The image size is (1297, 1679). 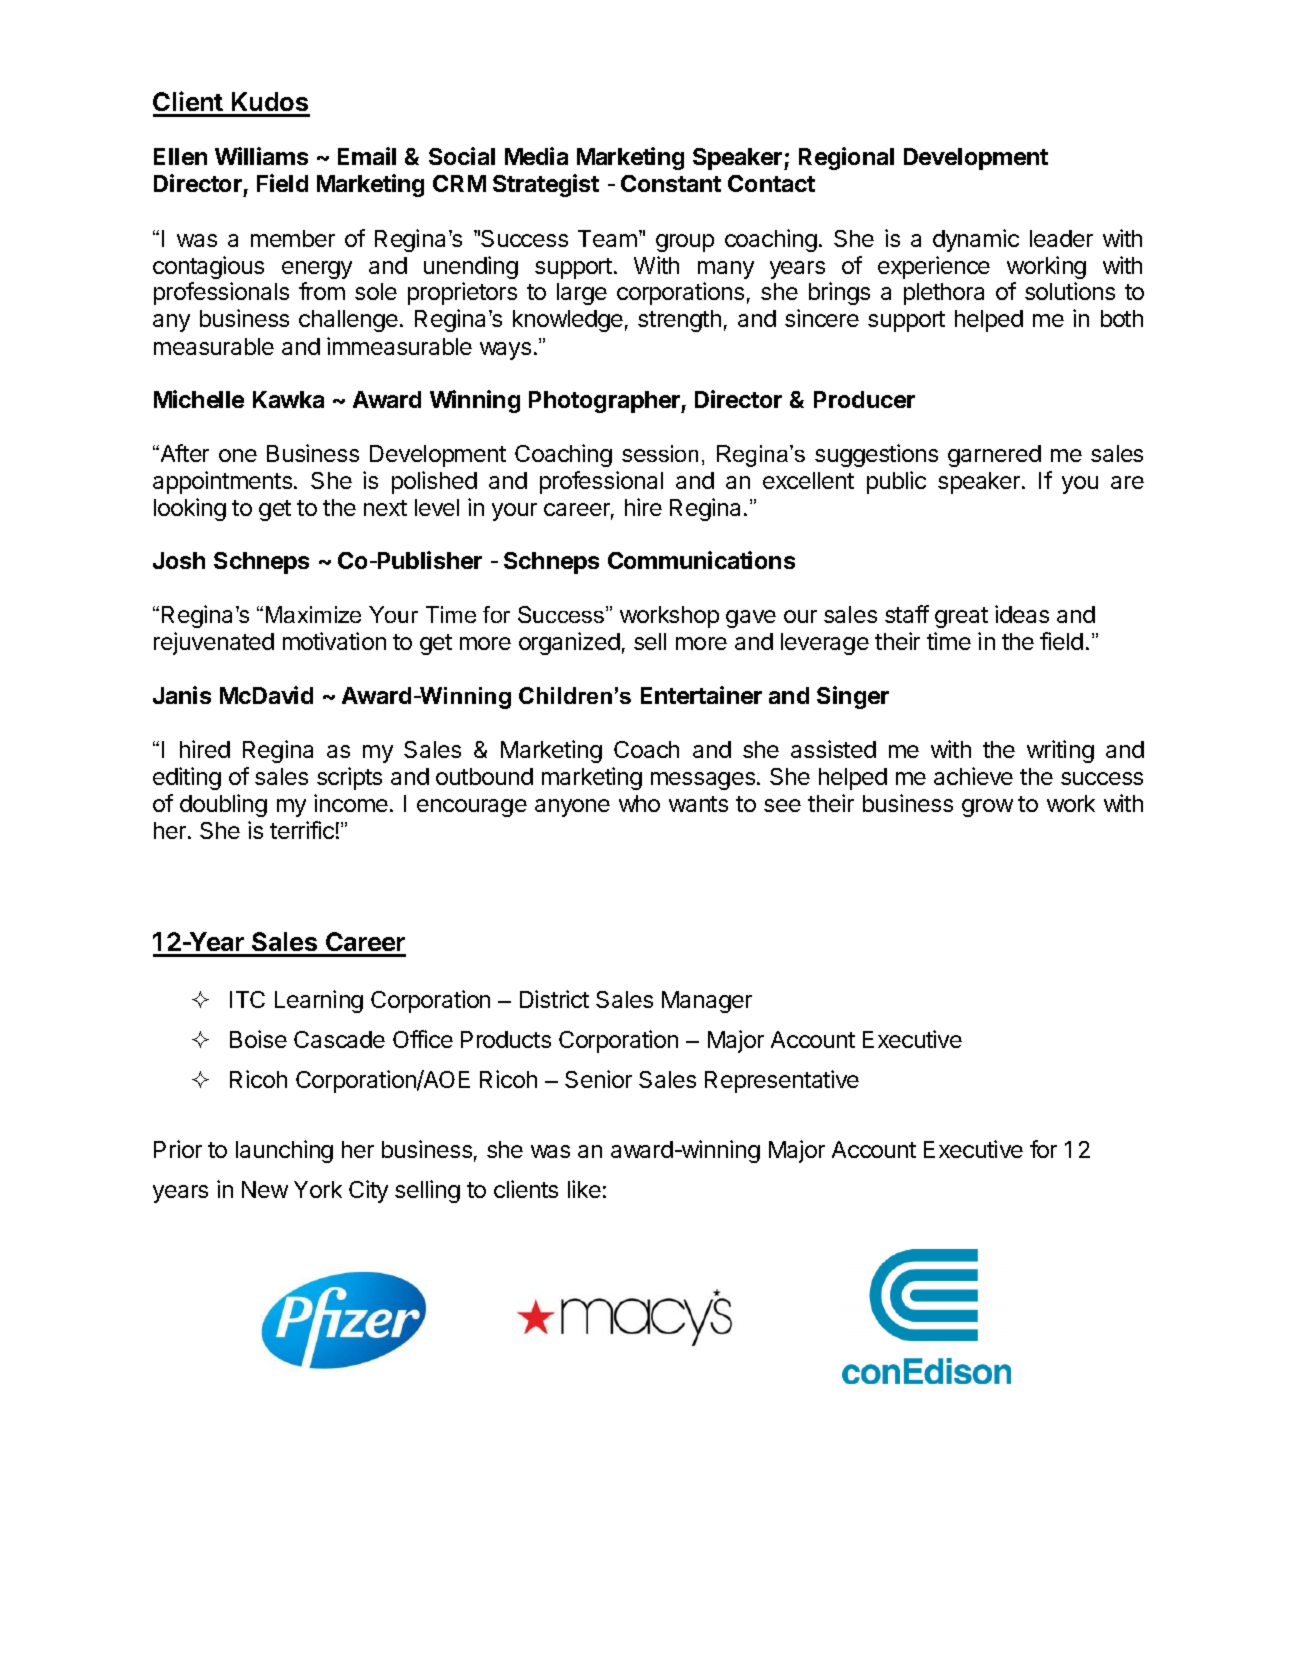 I want to click on Communications, so click(x=701, y=560).
